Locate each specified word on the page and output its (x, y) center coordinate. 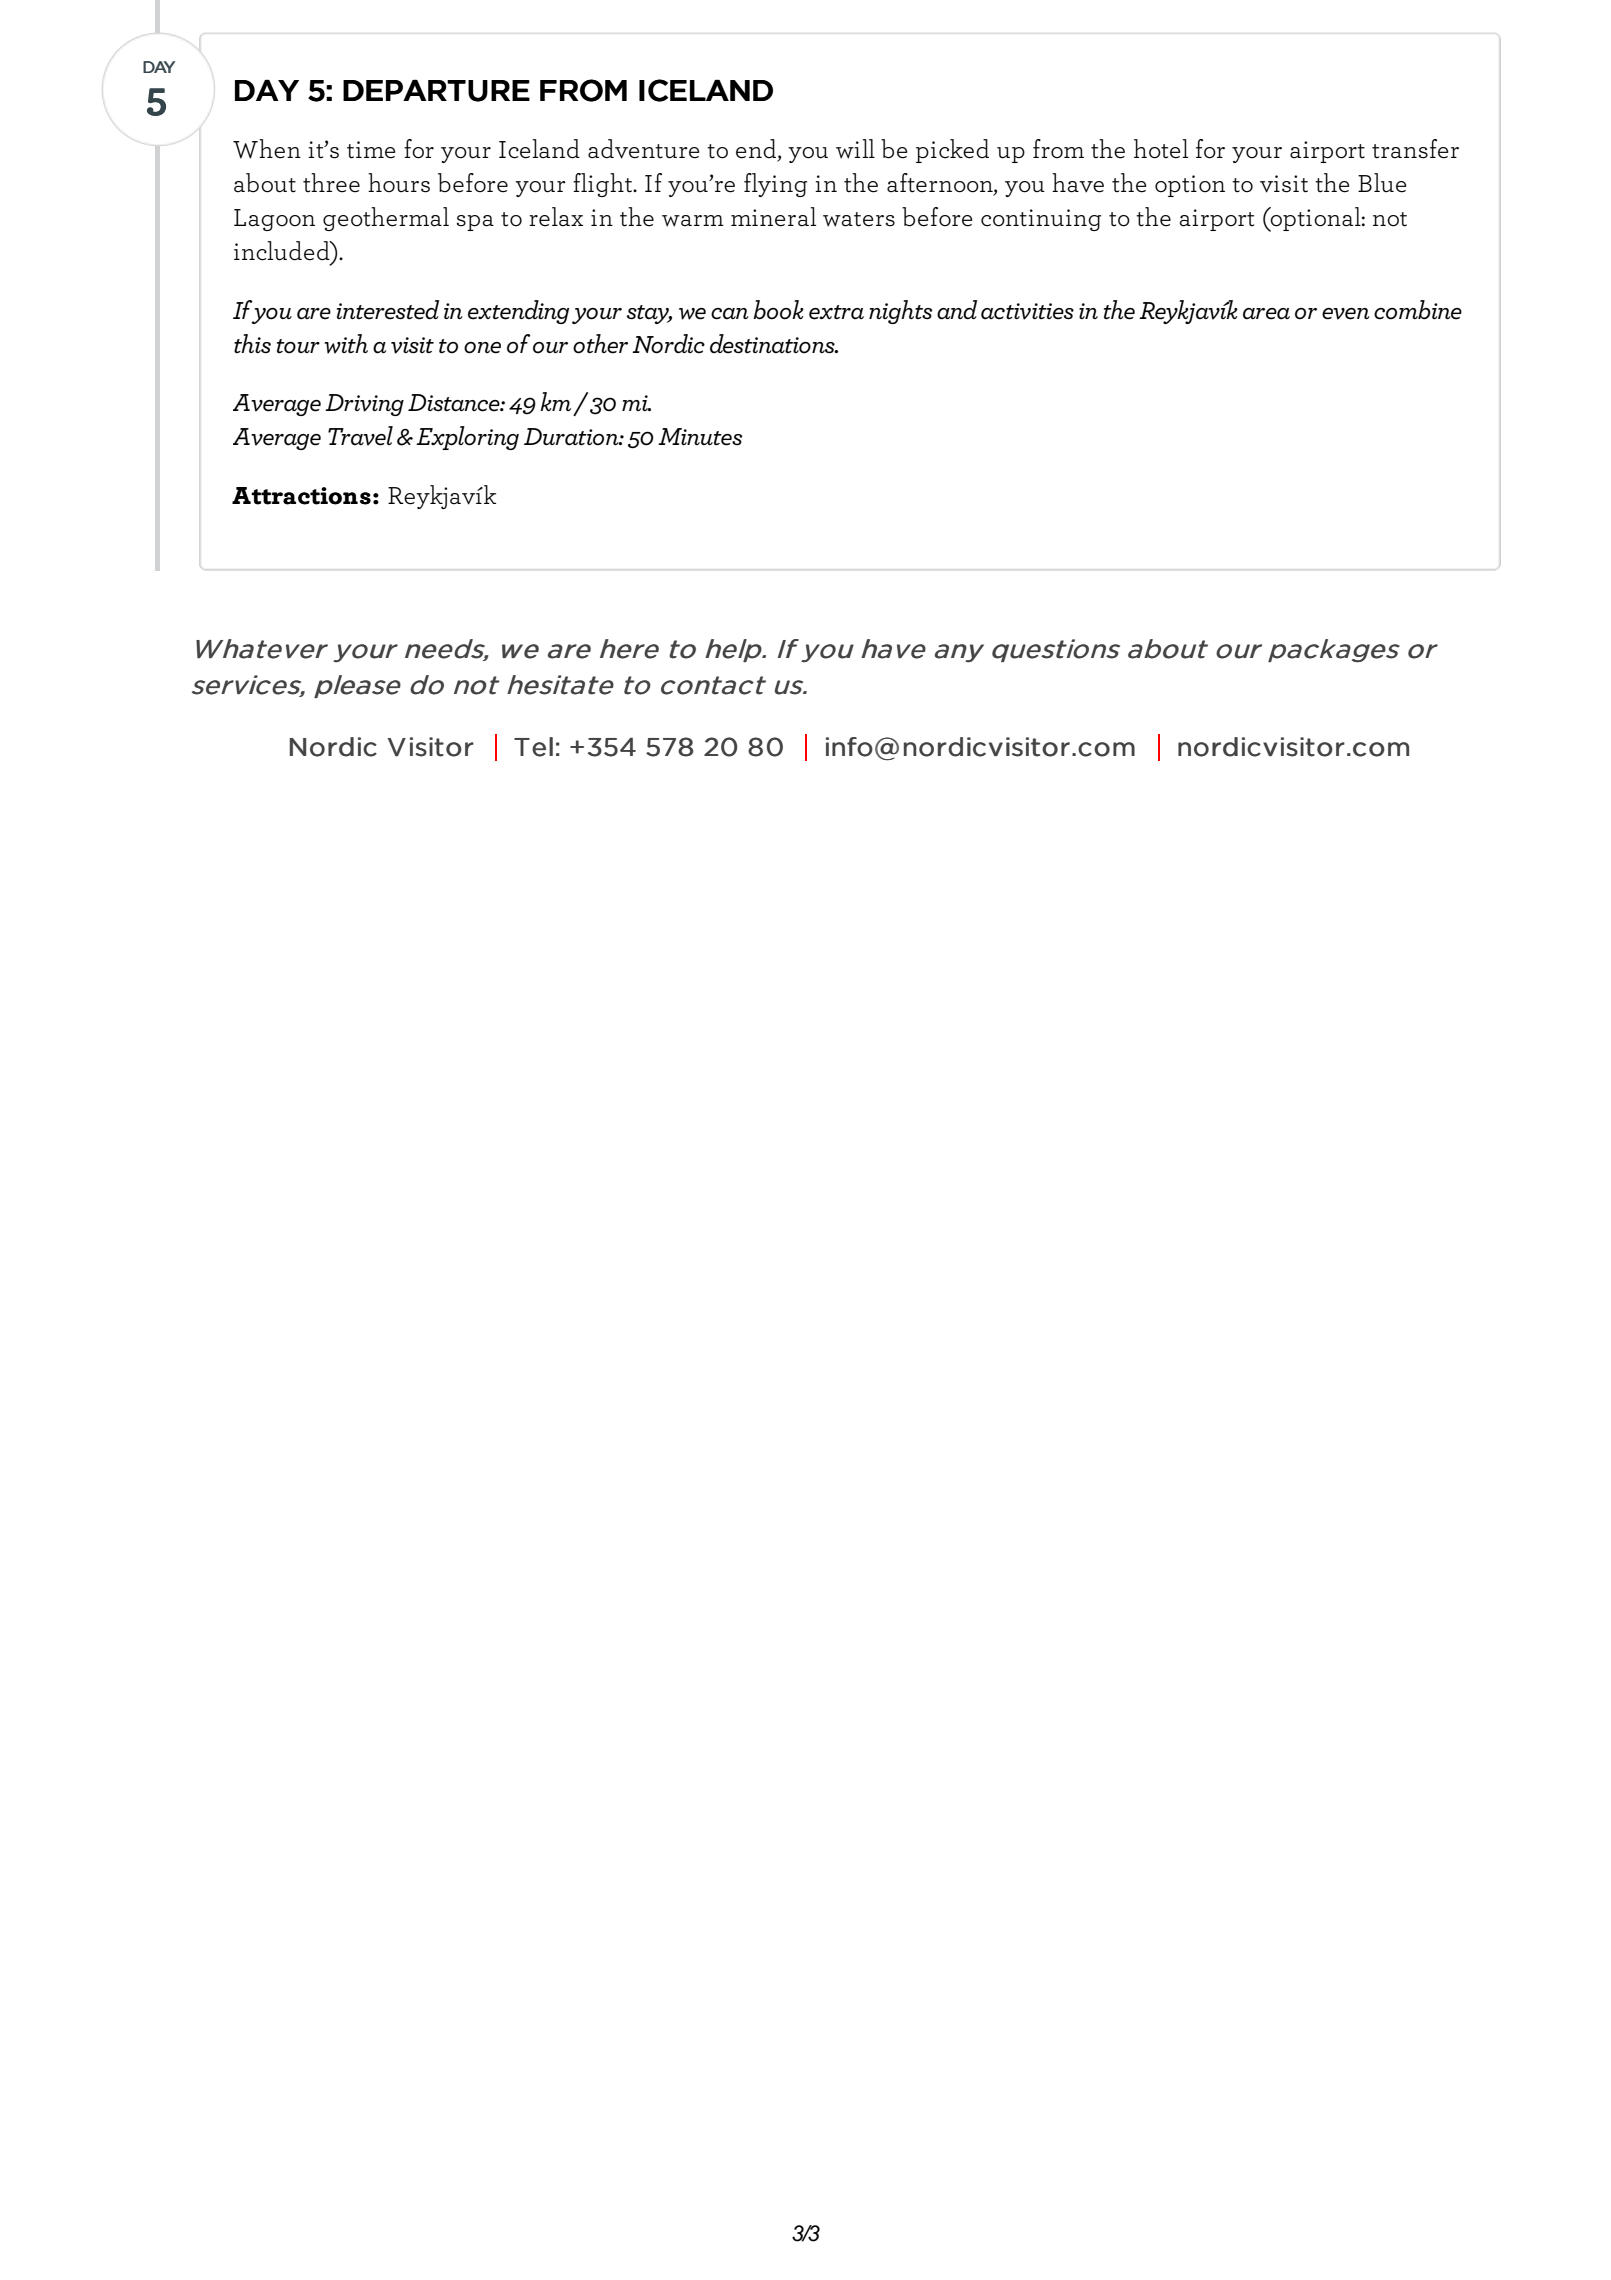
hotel (1161, 149)
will (855, 149)
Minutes (700, 437)
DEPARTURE (436, 90)
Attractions (301, 496)
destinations (773, 344)
